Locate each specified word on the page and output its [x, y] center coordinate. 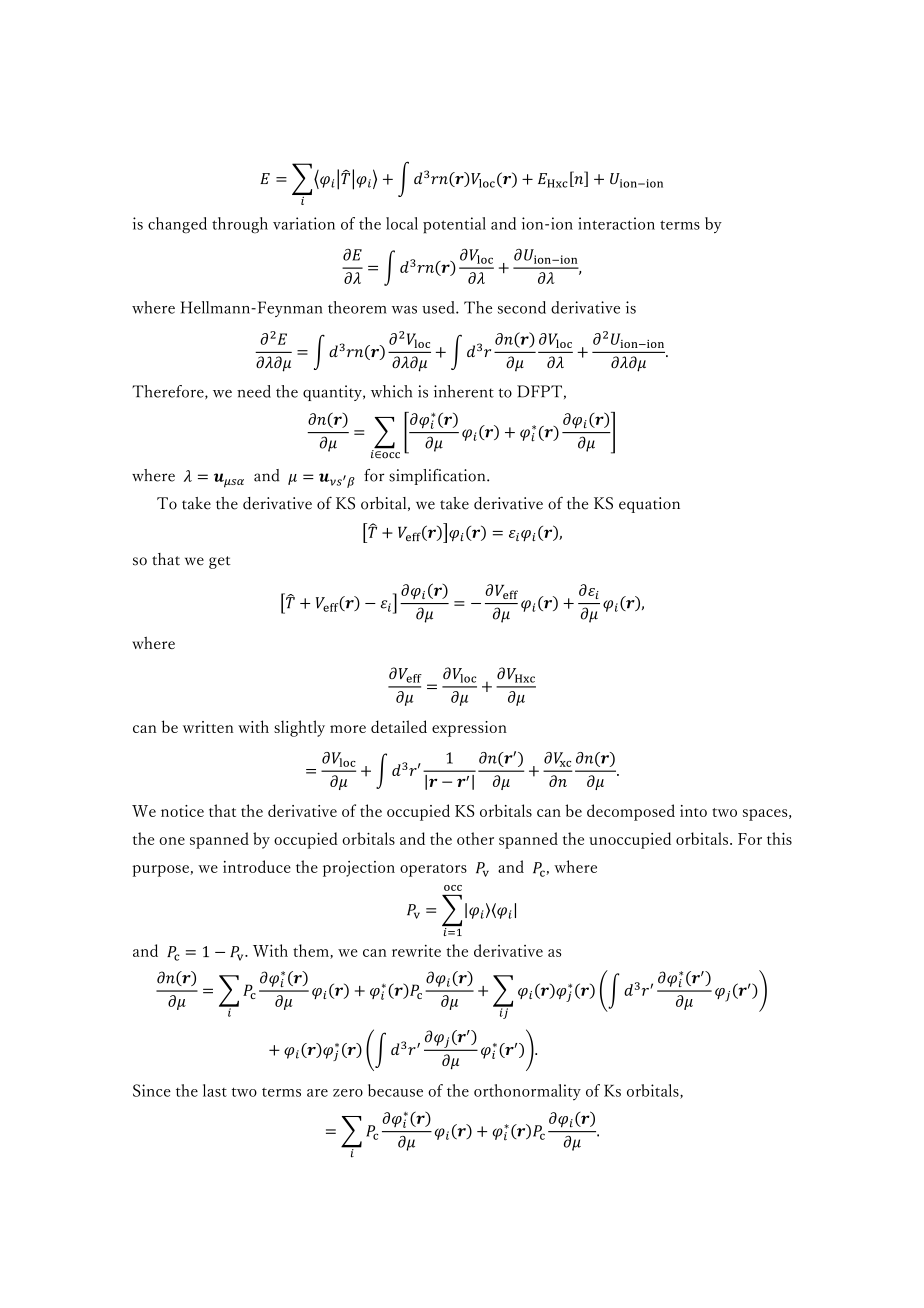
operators [433, 870]
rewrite [416, 950]
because [395, 1090]
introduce [257, 866]
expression [469, 729]
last [215, 1090]
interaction [616, 223]
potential [454, 225]
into [693, 811]
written [208, 727]
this [779, 838]
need [254, 391]
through [240, 225]
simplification [438, 477]
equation [649, 505]
